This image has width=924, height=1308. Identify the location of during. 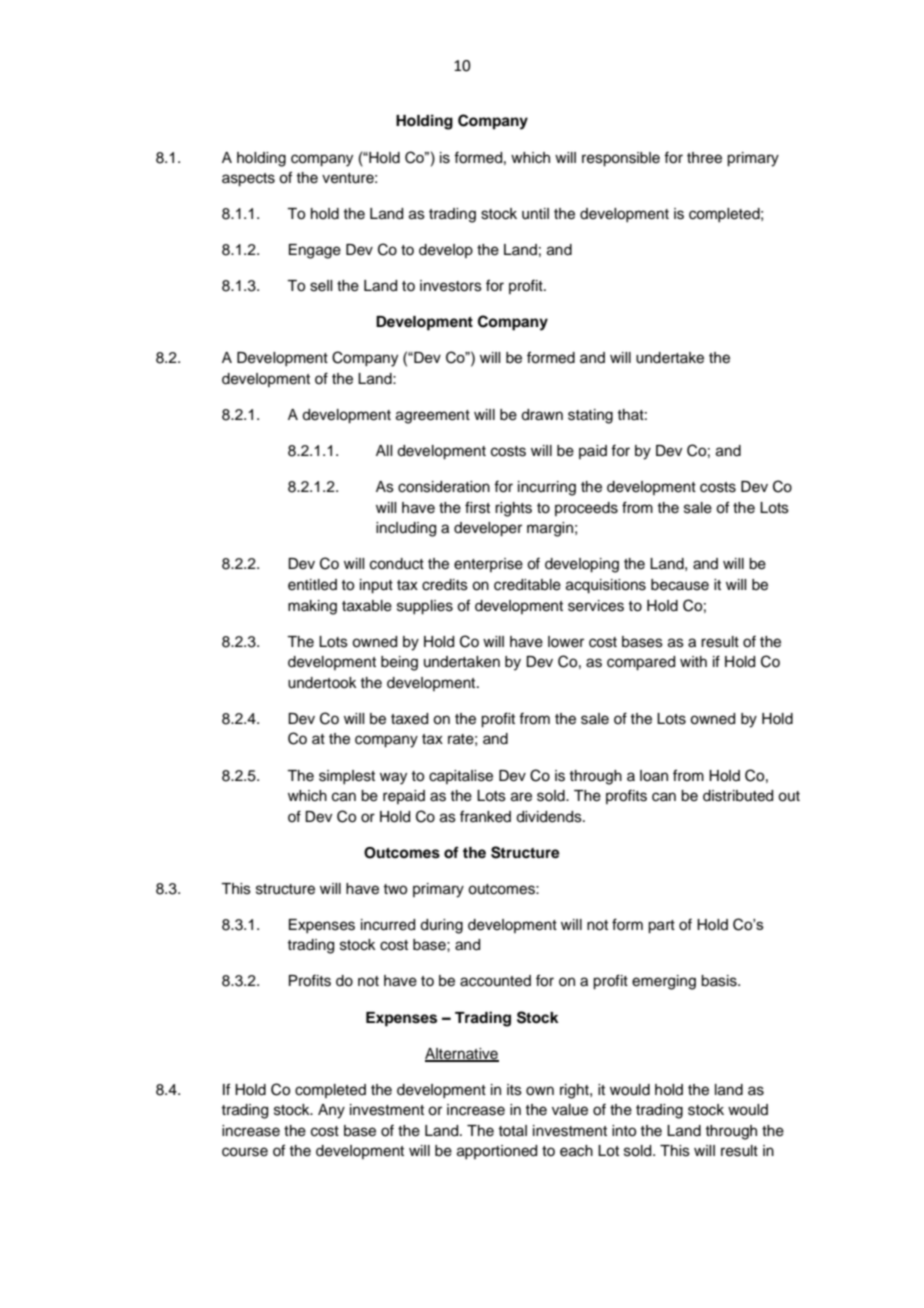
(441, 926).
